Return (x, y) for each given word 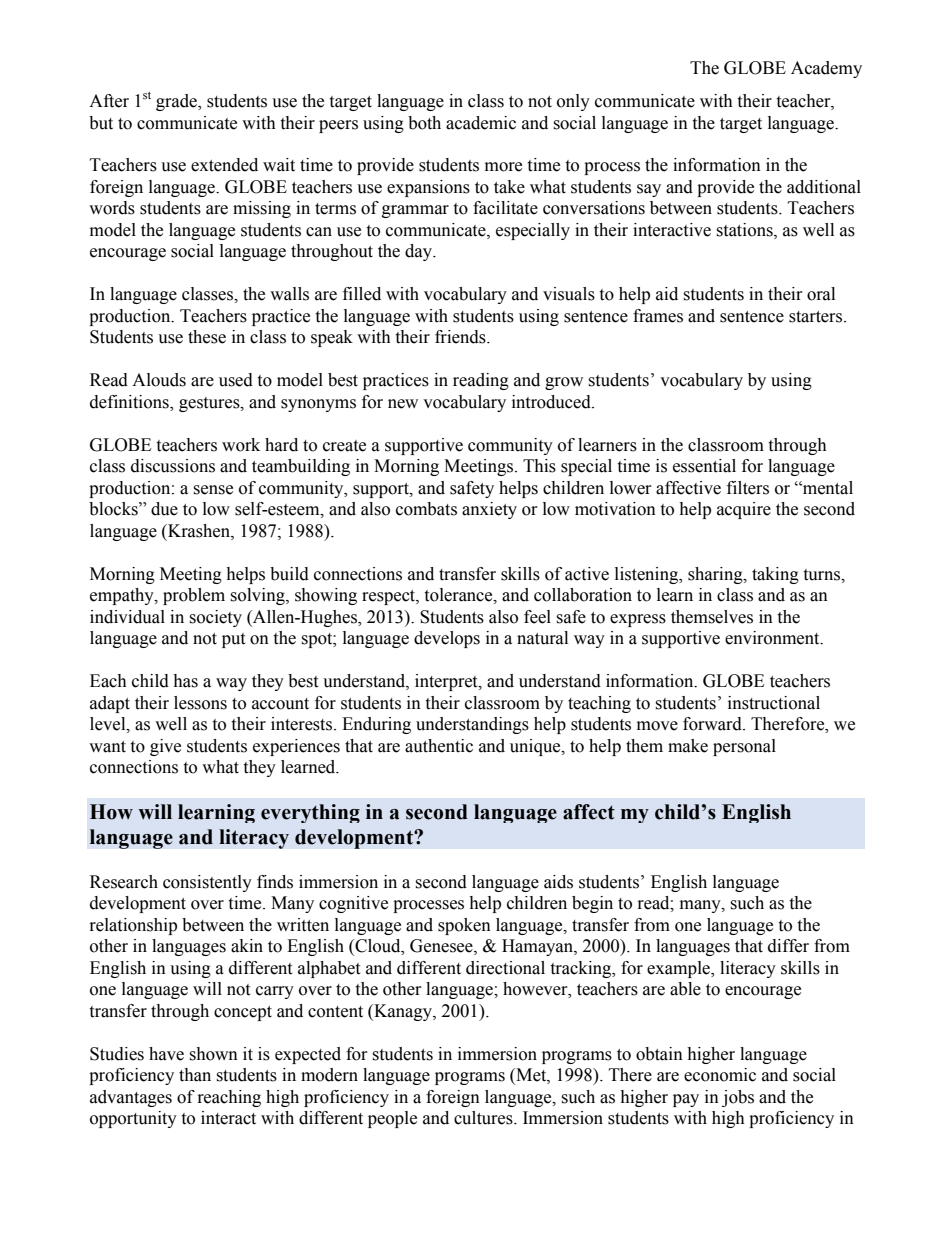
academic (481, 123)
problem (194, 596)
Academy (826, 69)
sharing (716, 575)
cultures (484, 1118)
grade (177, 102)
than (195, 1075)
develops (447, 639)
